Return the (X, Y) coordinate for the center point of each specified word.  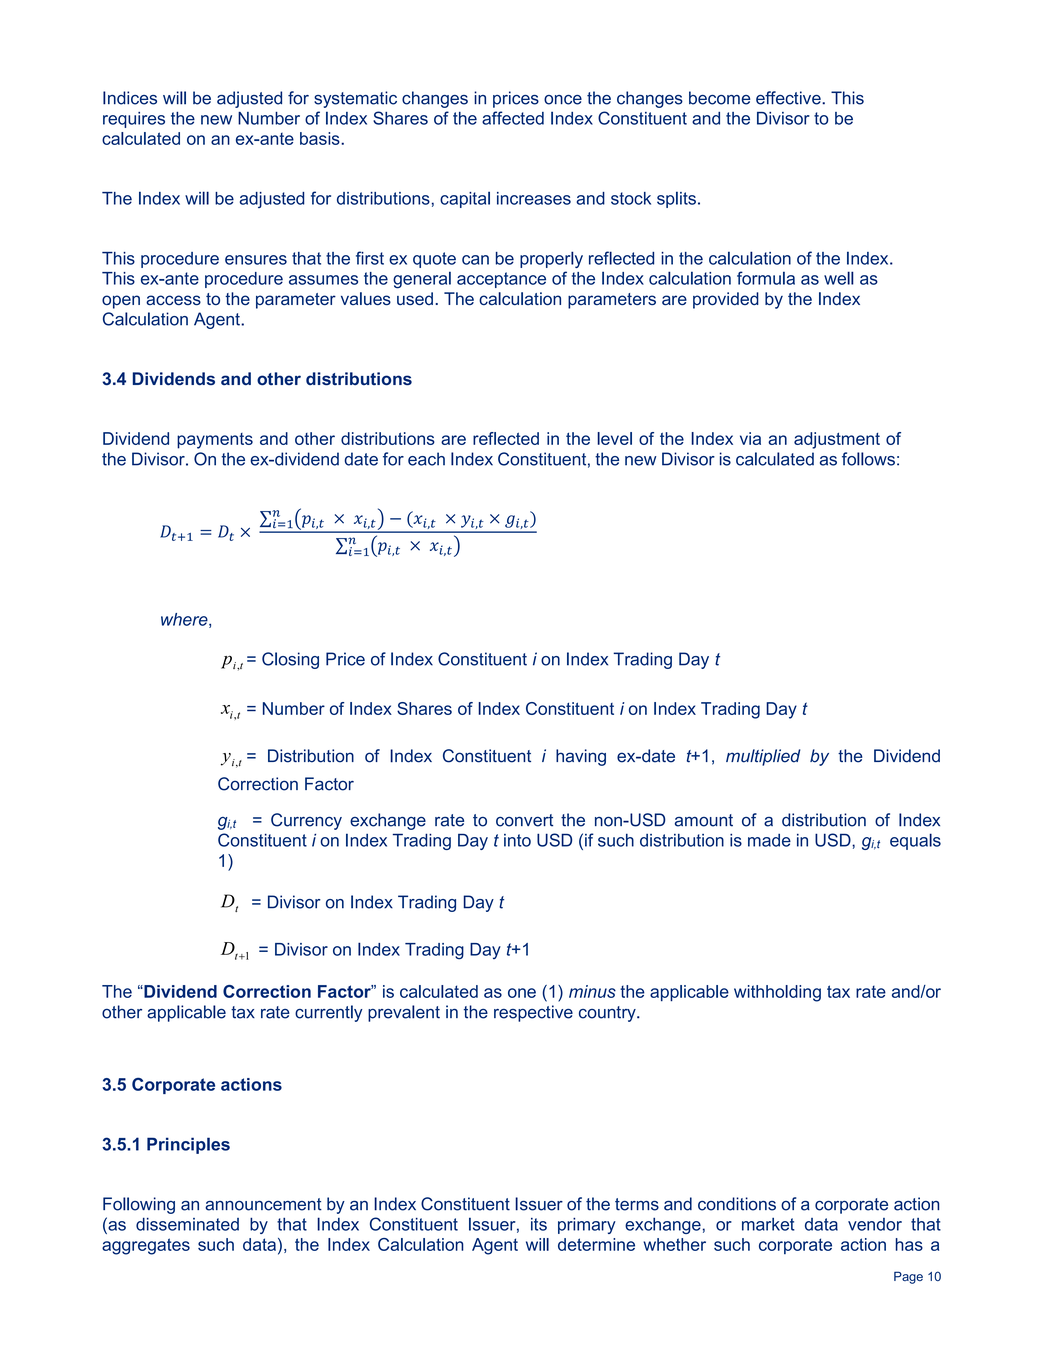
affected (513, 118)
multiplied (763, 757)
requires (134, 120)
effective (789, 98)
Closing (290, 660)
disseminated (187, 1224)
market (768, 1224)
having (581, 757)
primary (587, 1226)
